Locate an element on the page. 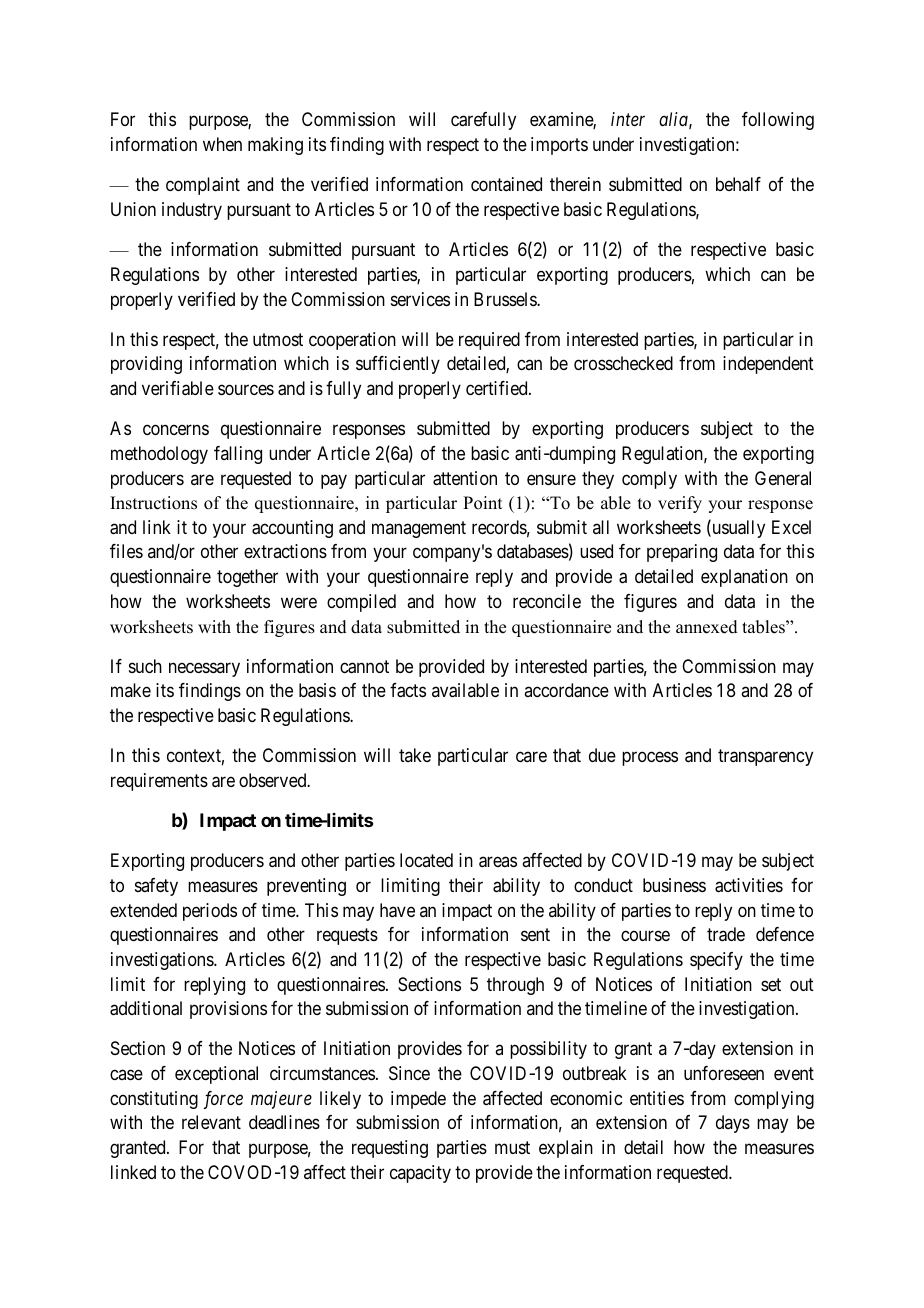 This image has height=1308, width=924. located is located at coordinates (426, 860).
